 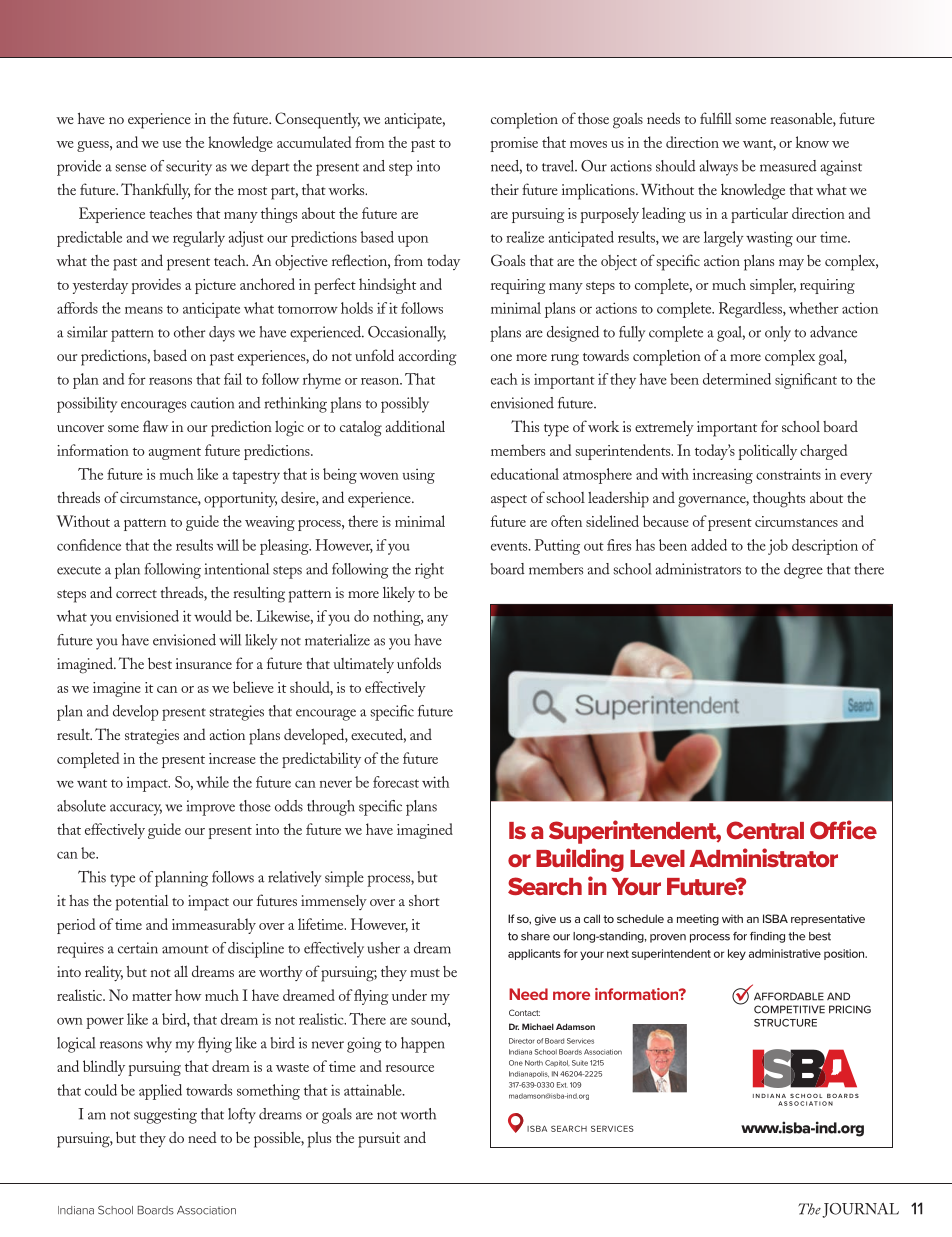 What do you see at coordinates (152, 996) in the screenshot?
I see `matter` at bounding box center [152, 996].
